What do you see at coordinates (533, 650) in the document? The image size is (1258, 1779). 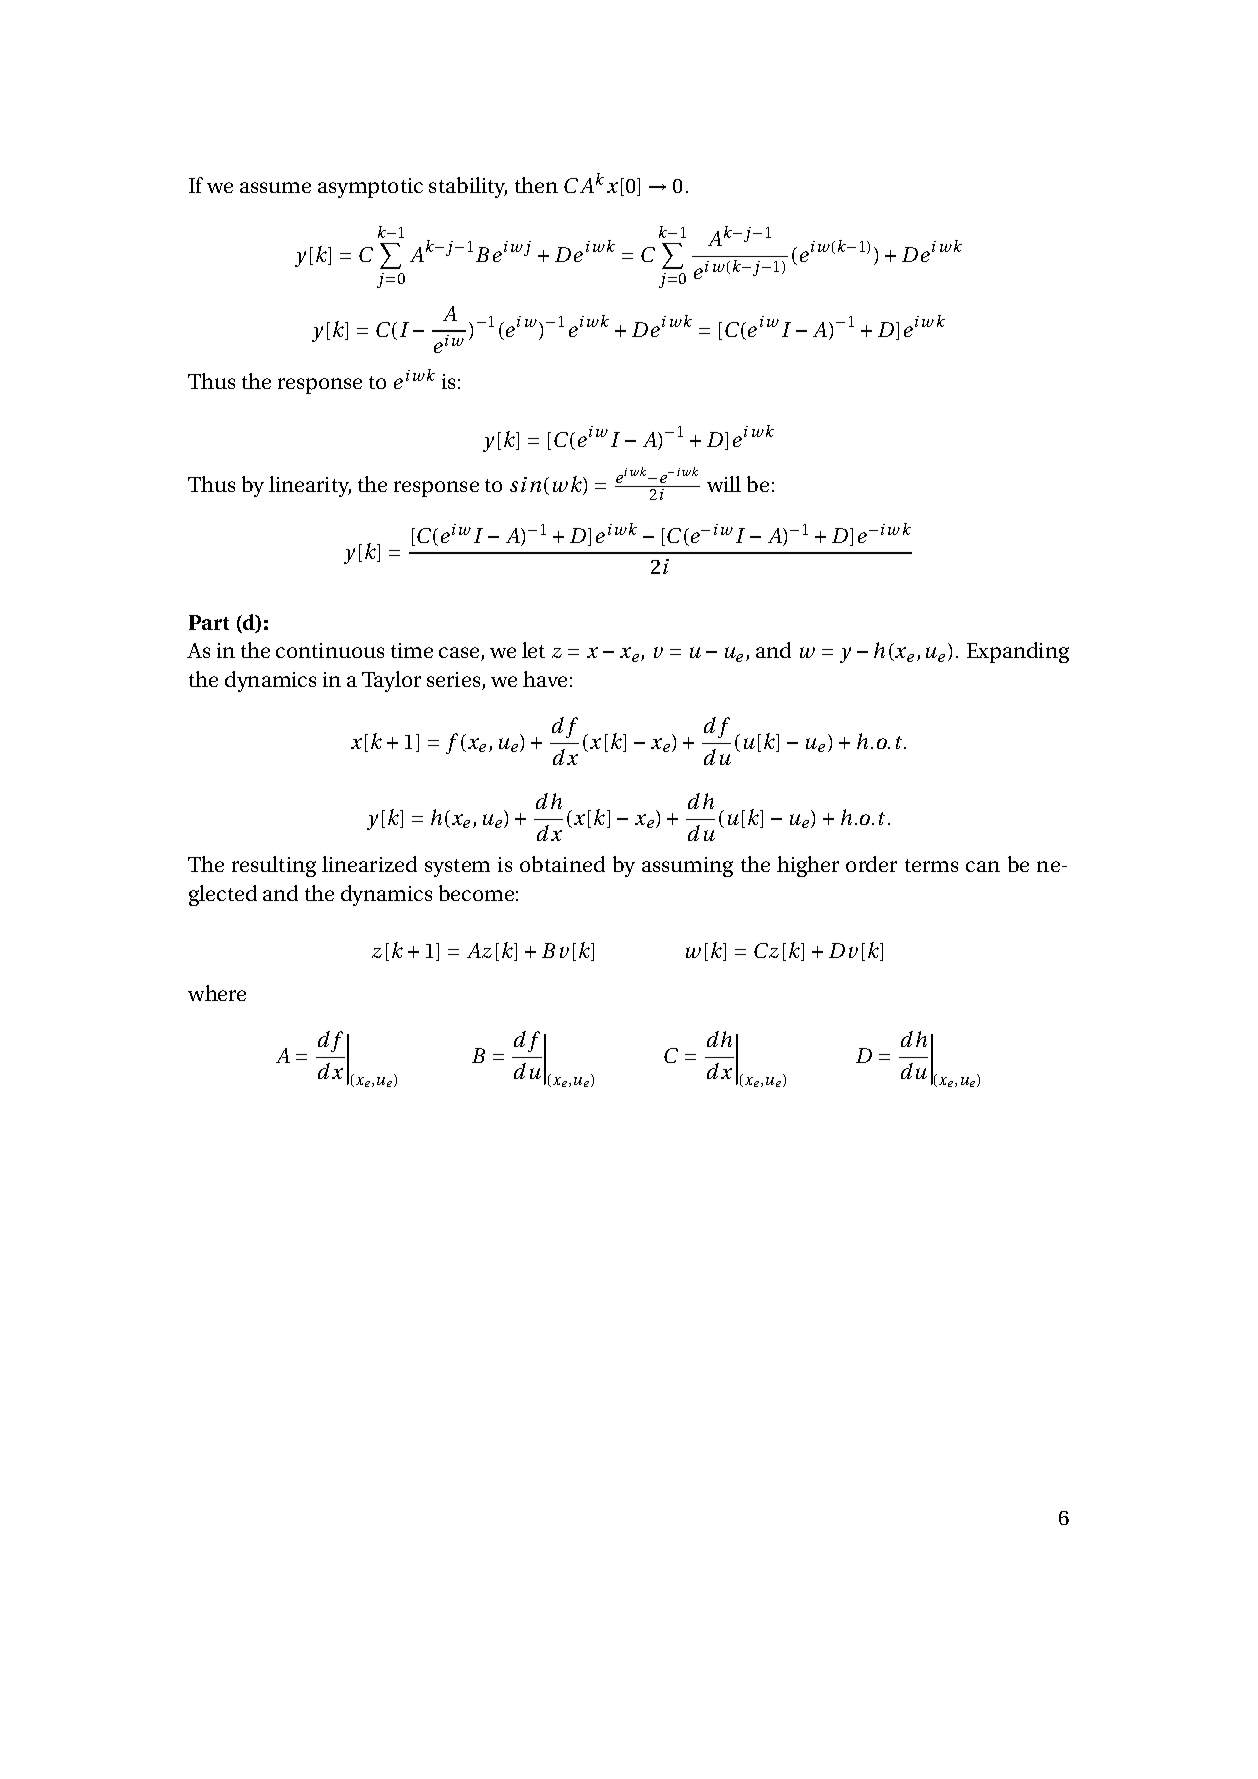 I see `let` at bounding box center [533, 650].
